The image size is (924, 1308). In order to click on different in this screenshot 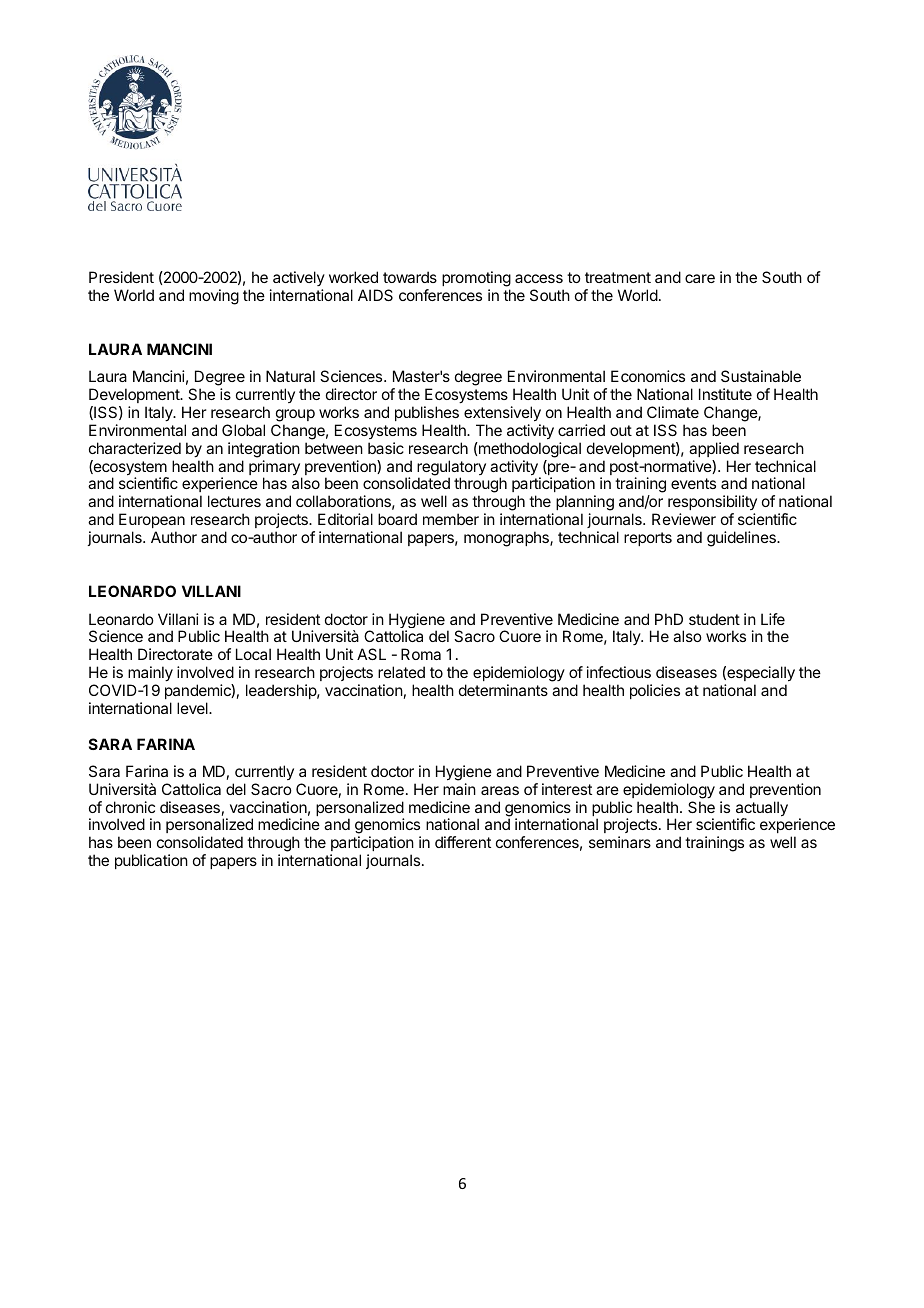, I will do `click(463, 842)`.
